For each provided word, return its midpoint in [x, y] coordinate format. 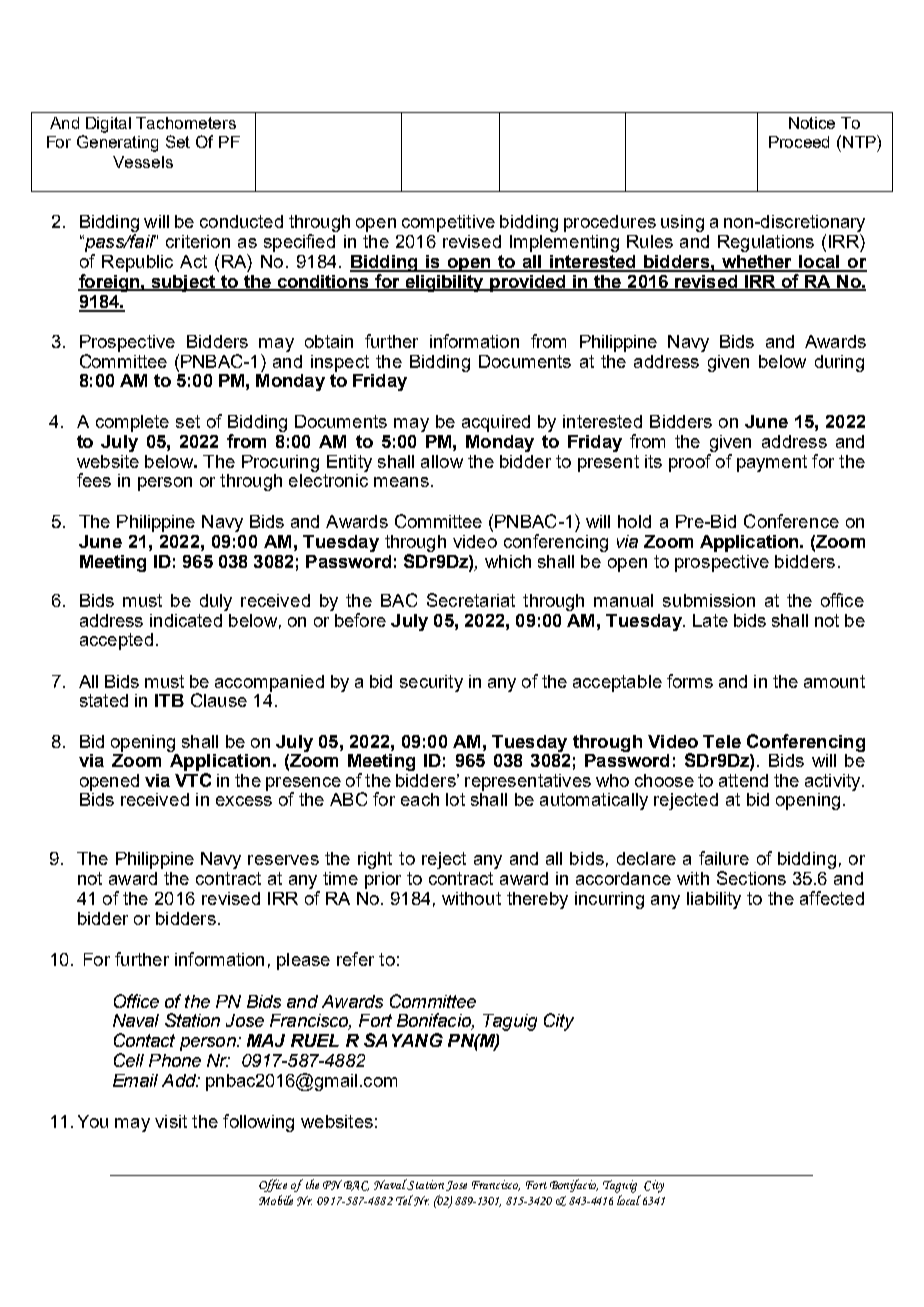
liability [714, 900]
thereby [537, 900]
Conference [791, 521]
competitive [448, 223]
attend [743, 780]
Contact [144, 1040]
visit [171, 1121]
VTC [193, 780]
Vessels [143, 162]
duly [216, 602]
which [508, 561]
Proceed [799, 142]
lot [455, 799]
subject [183, 283]
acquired [496, 423]
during [839, 363]
